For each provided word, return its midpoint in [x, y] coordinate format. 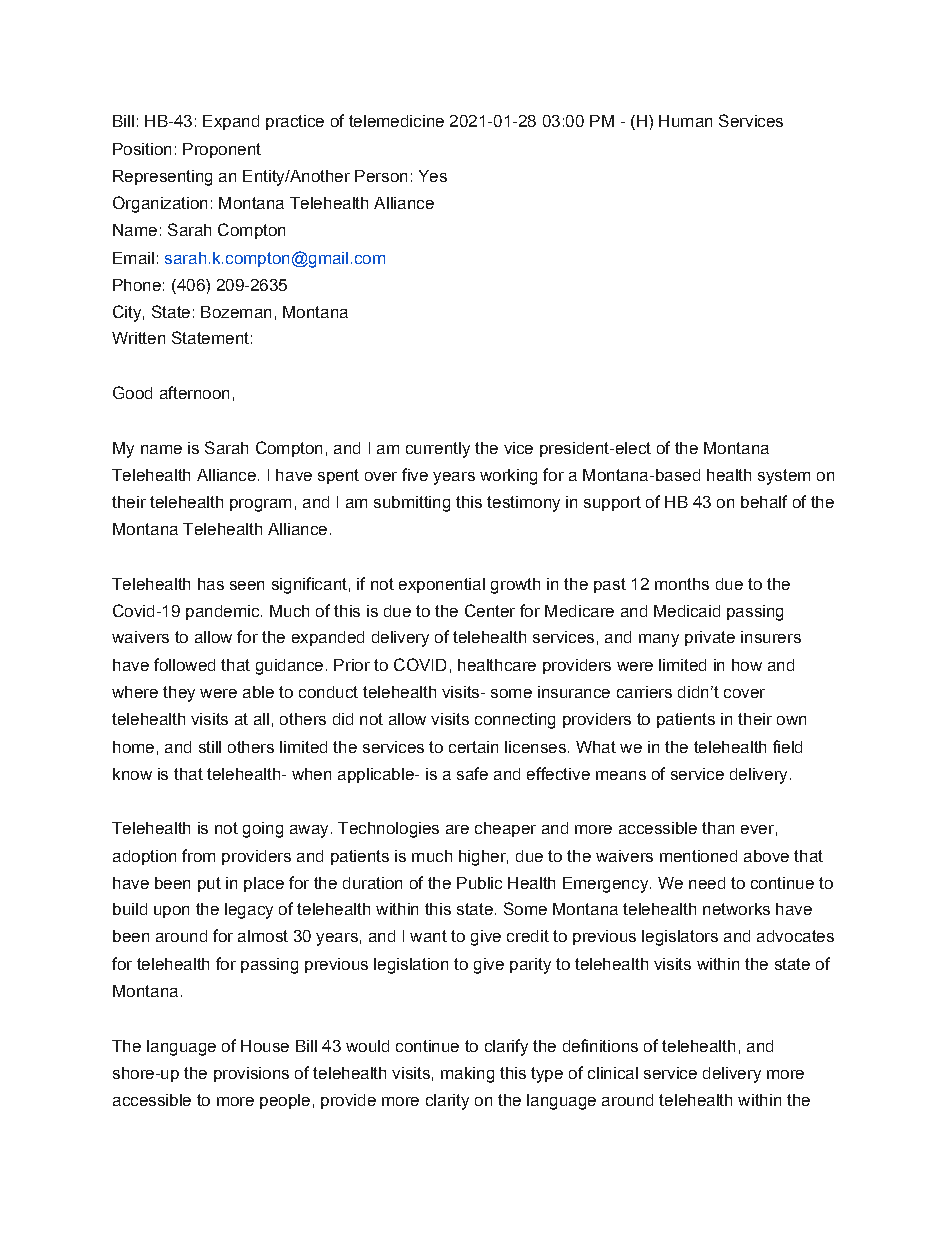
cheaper [505, 829]
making [467, 1075]
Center [490, 610]
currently [438, 450]
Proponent [222, 150]
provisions [251, 1074]
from [198, 855]
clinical [613, 1073]
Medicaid [687, 611]
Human [685, 121]
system [784, 477]
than [718, 828]
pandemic [224, 612]
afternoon [194, 392]
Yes [433, 176]
